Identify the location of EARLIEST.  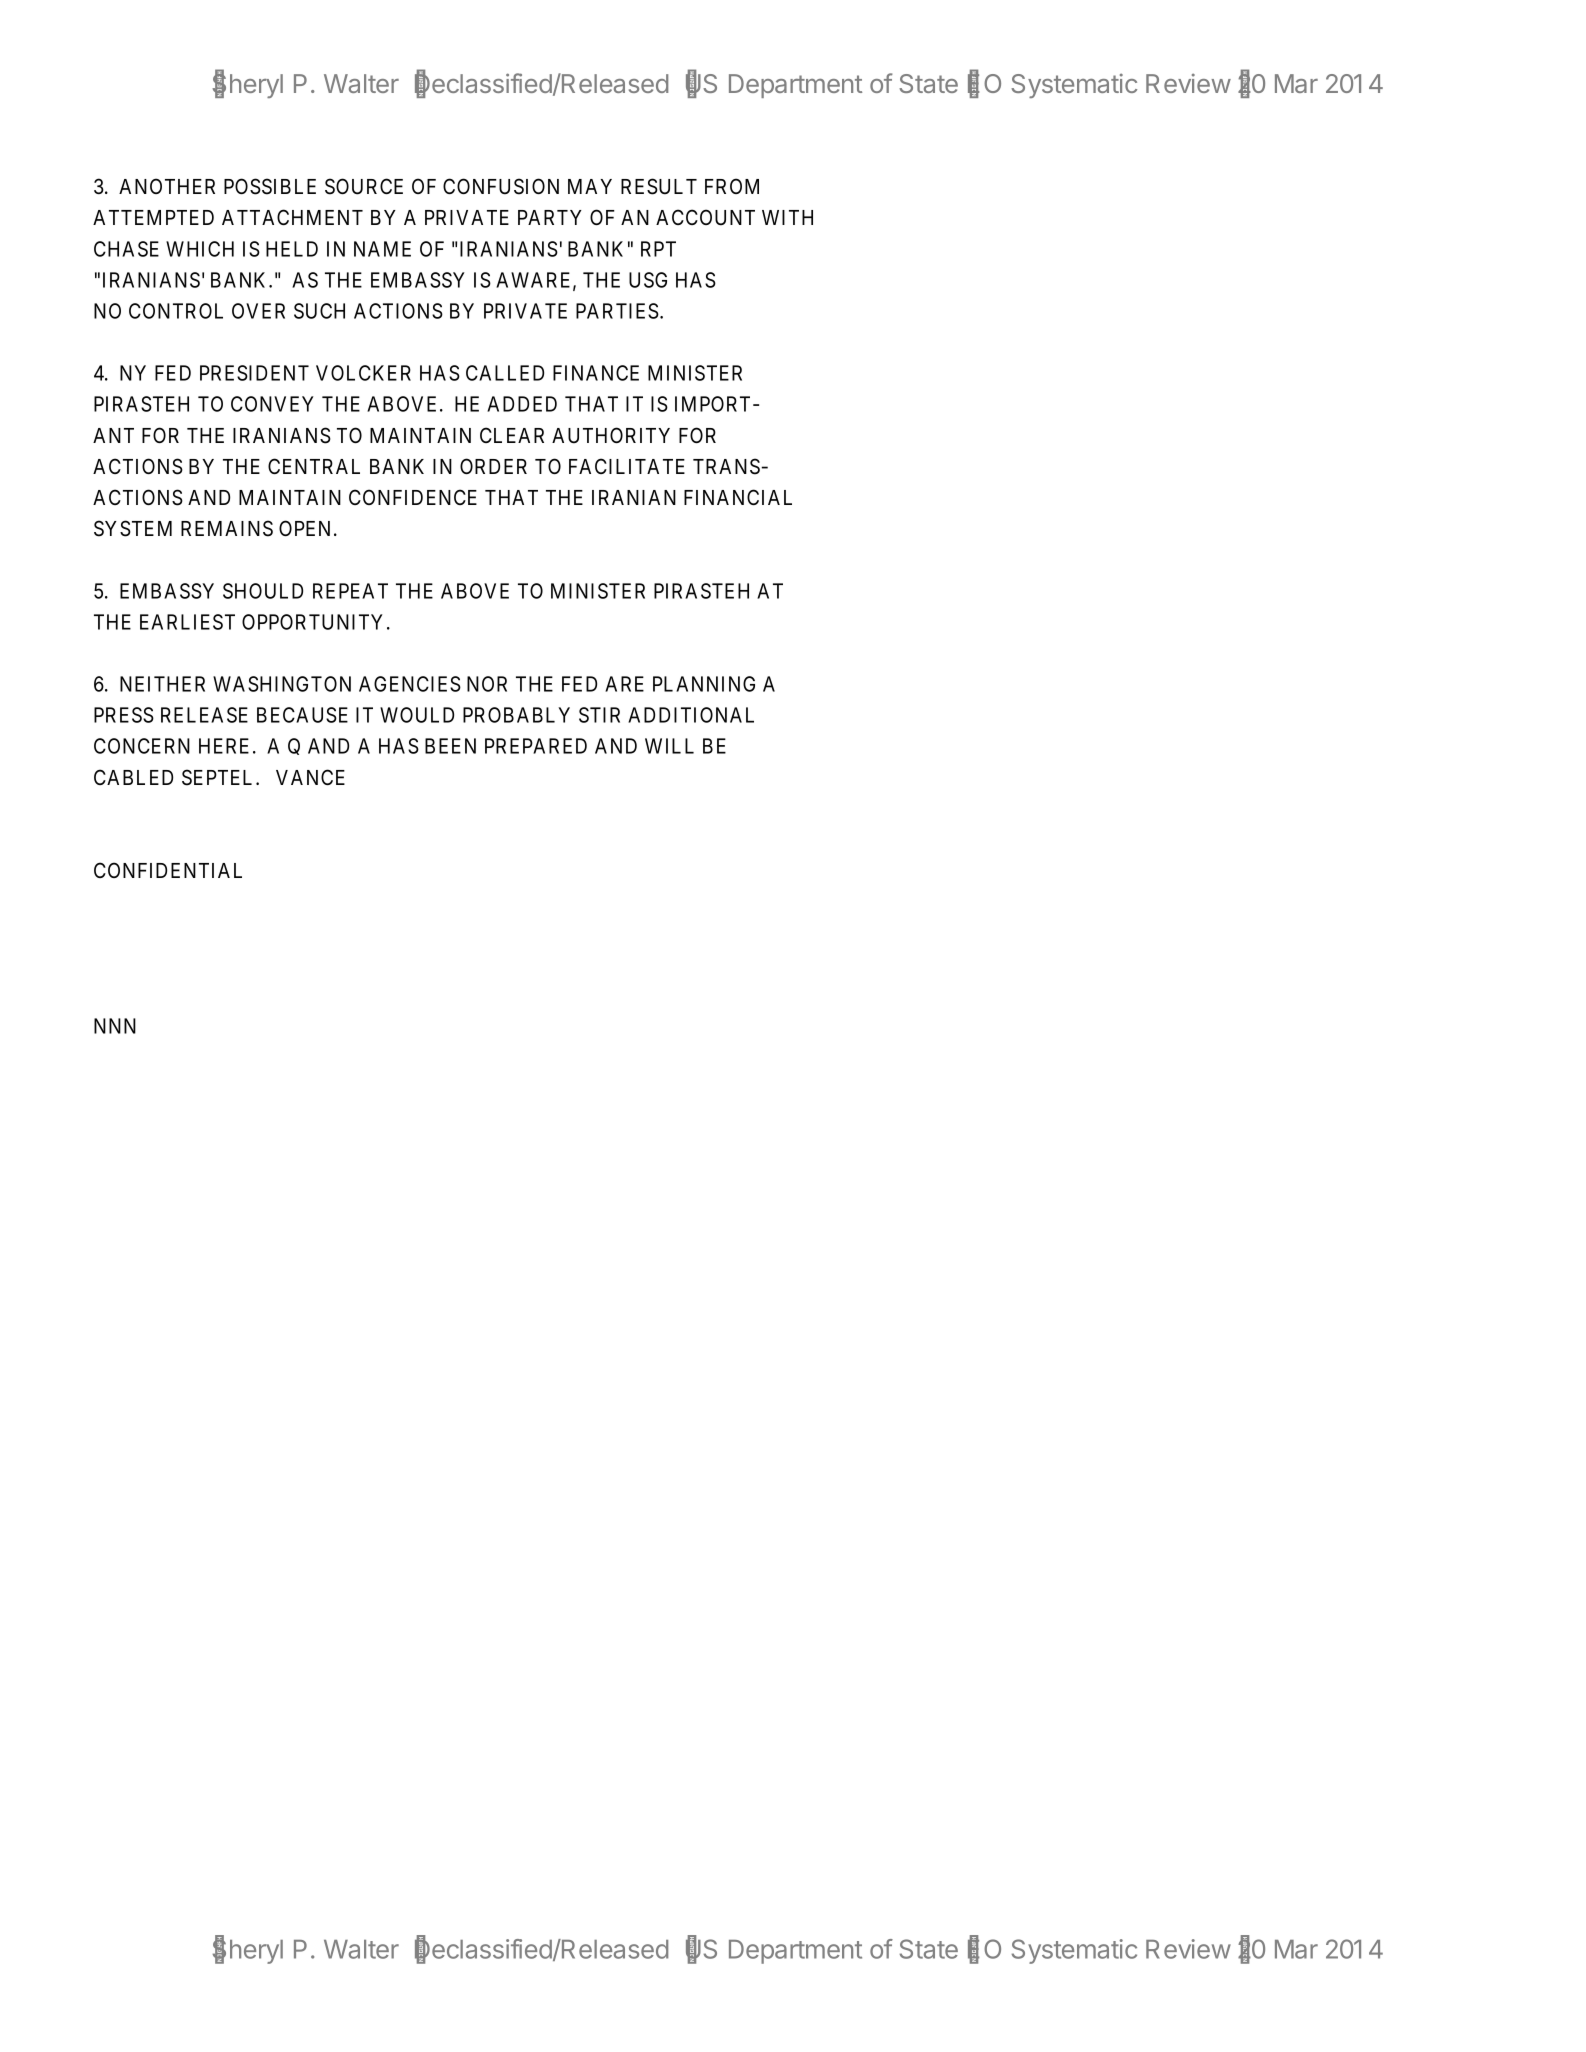
(187, 622).
